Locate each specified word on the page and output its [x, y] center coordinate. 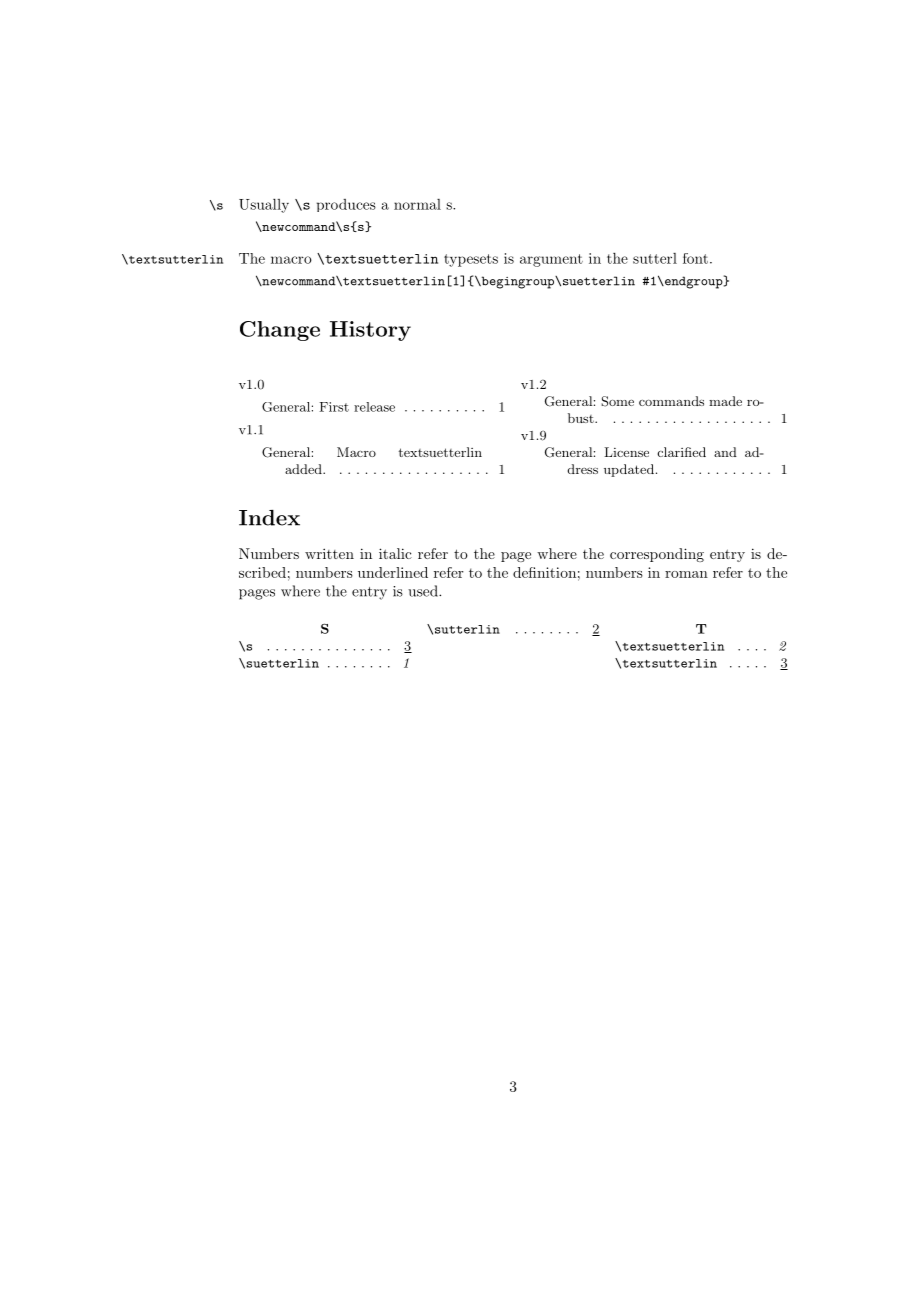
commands [671, 401]
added [304, 469]
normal [417, 204]
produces [346, 205]
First [334, 407]
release [374, 407]
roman [686, 574]
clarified [682, 452]
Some [617, 401]
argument [551, 260]
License [626, 452]
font [695, 258]
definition [544, 572]
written [329, 553]
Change [280, 331]
